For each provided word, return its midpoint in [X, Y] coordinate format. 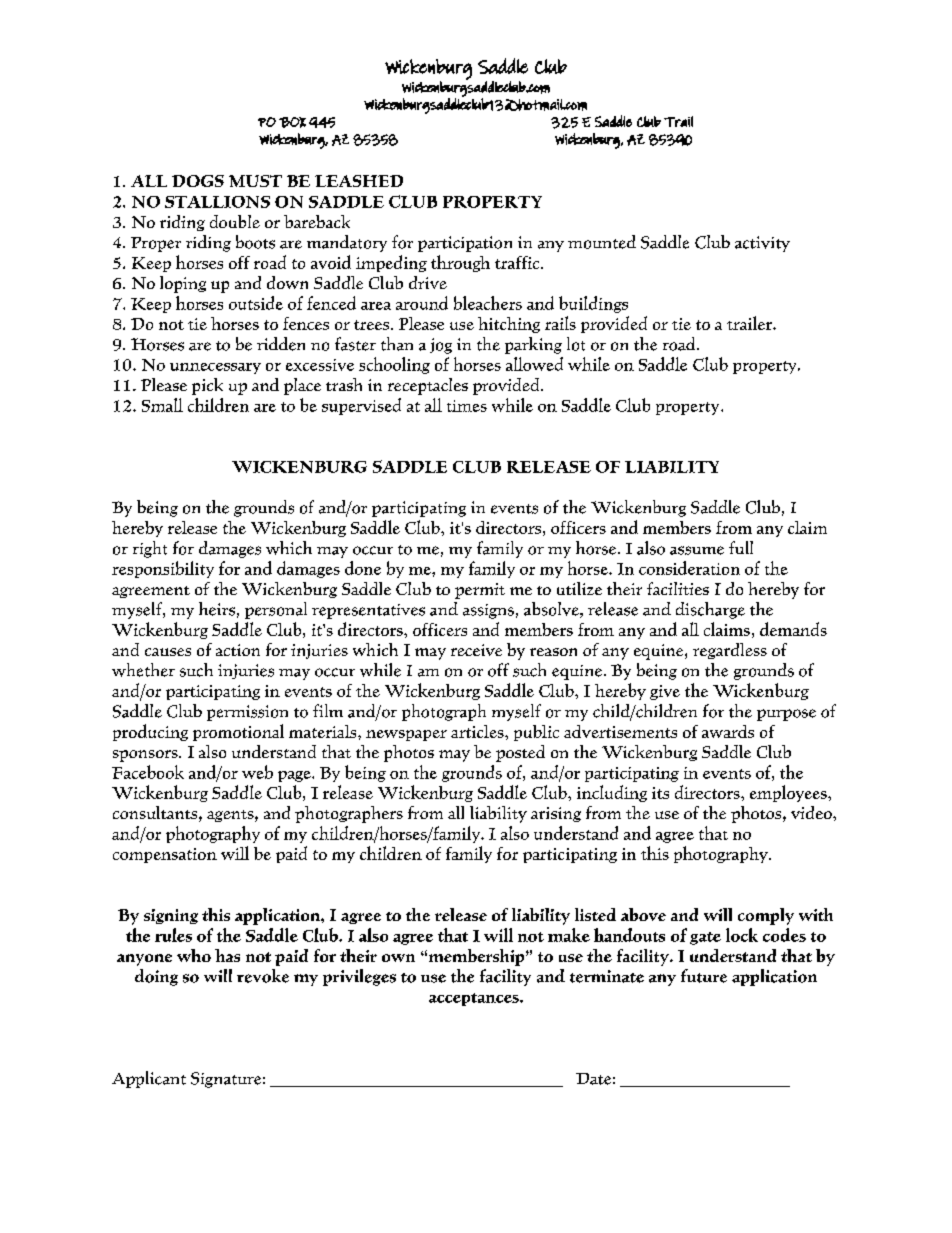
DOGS [198, 181]
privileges [359, 977]
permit [480, 591]
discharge [710, 610]
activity [762, 244]
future [704, 976]
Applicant [149, 1079]
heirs [217, 609]
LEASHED [359, 181]
